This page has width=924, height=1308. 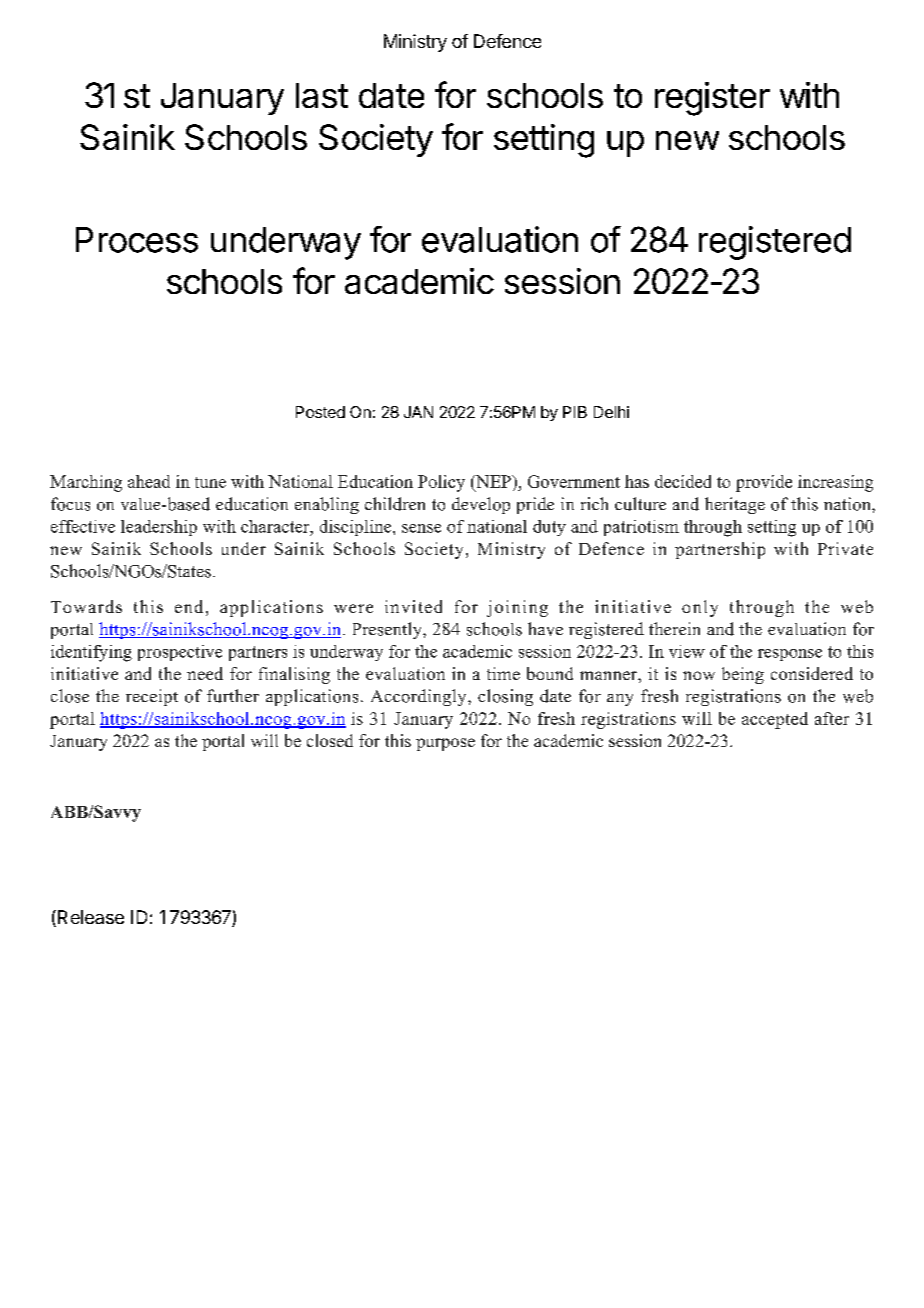 What do you see at coordinates (775, 720) in the page?
I see `accepted` at bounding box center [775, 720].
